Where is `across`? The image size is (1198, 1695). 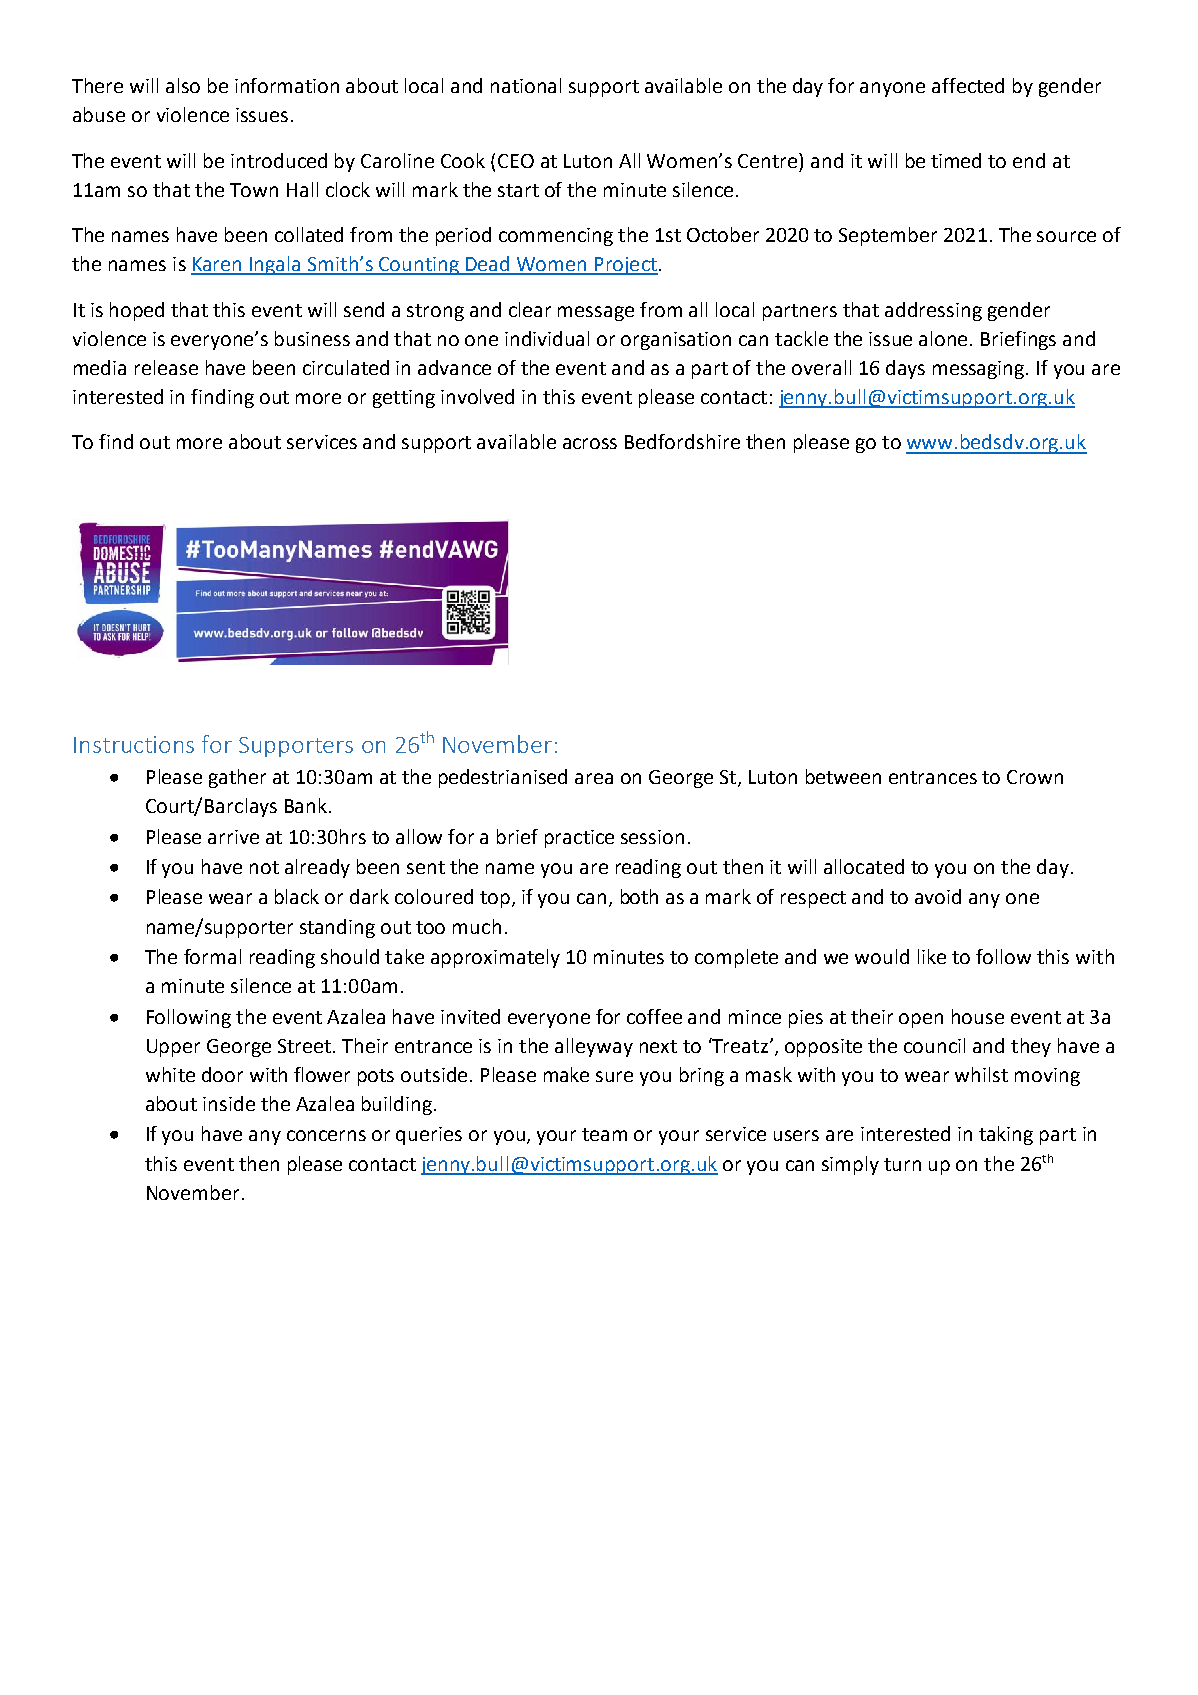
across is located at coordinates (590, 443).
